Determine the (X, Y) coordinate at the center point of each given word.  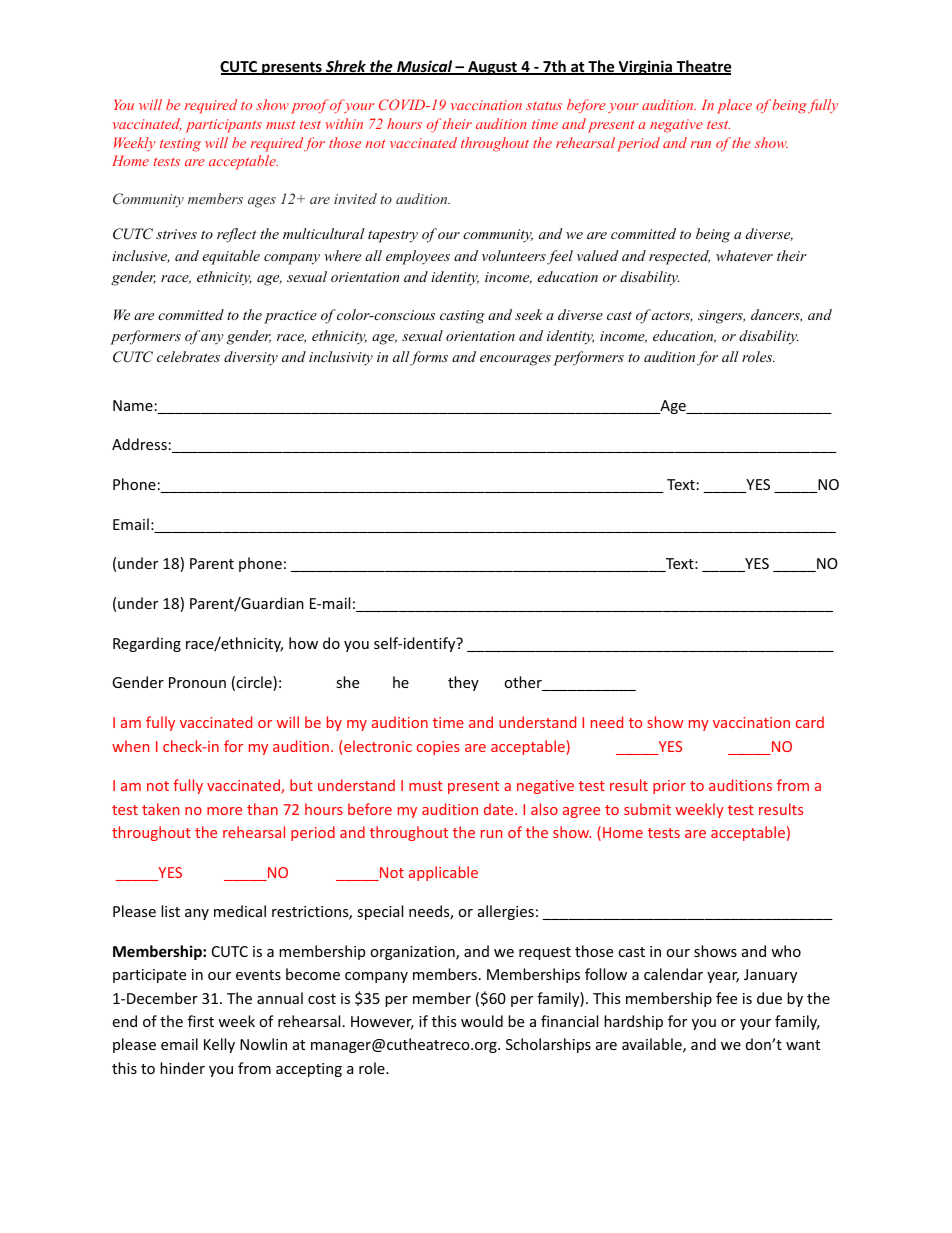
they (463, 683)
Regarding (147, 644)
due (769, 998)
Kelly (219, 1045)
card (810, 722)
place (734, 106)
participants (224, 126)
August (492, 68)
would (482, 1021)
